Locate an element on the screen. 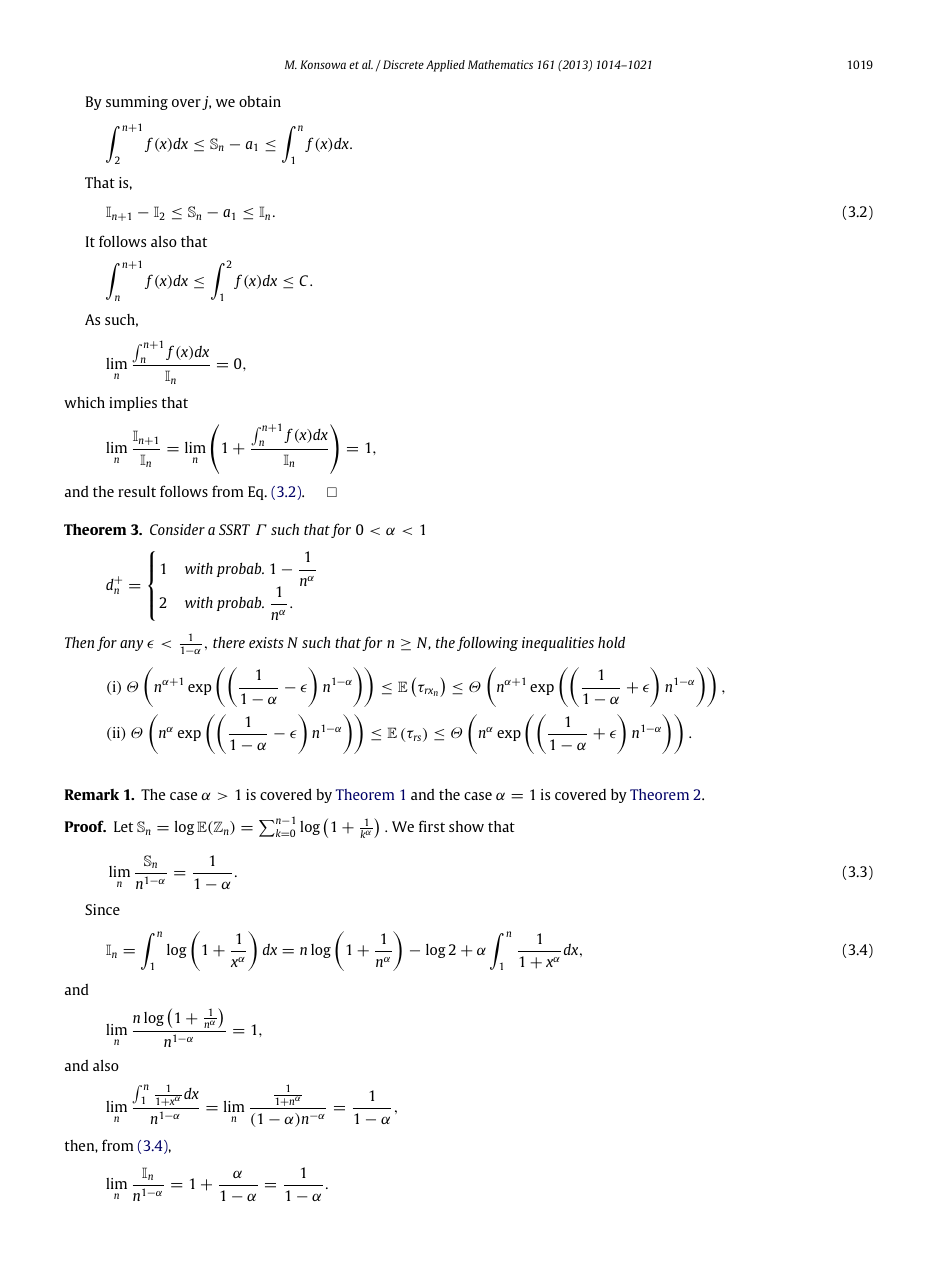  implies is located at coordinates (133, 404).
